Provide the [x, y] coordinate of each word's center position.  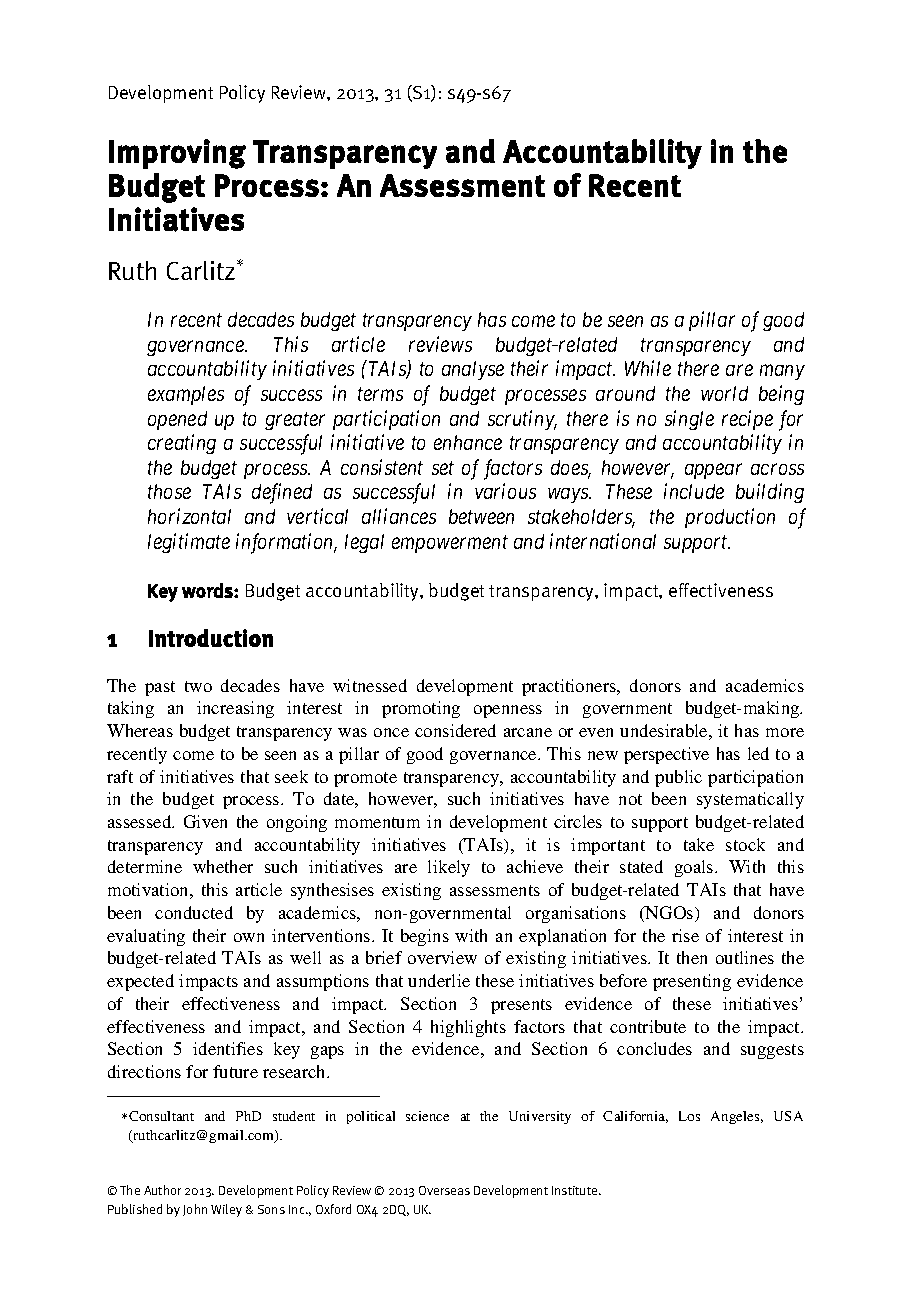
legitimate [189, 543]
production [730, 518]
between [481, 516]
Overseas [444, 1190]
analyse [473, 370]
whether [223, 866]
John [195, 1210]
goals [695, 868]
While [648, 368]
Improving [177, 154]
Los [689, 1116]
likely [449, 868]
